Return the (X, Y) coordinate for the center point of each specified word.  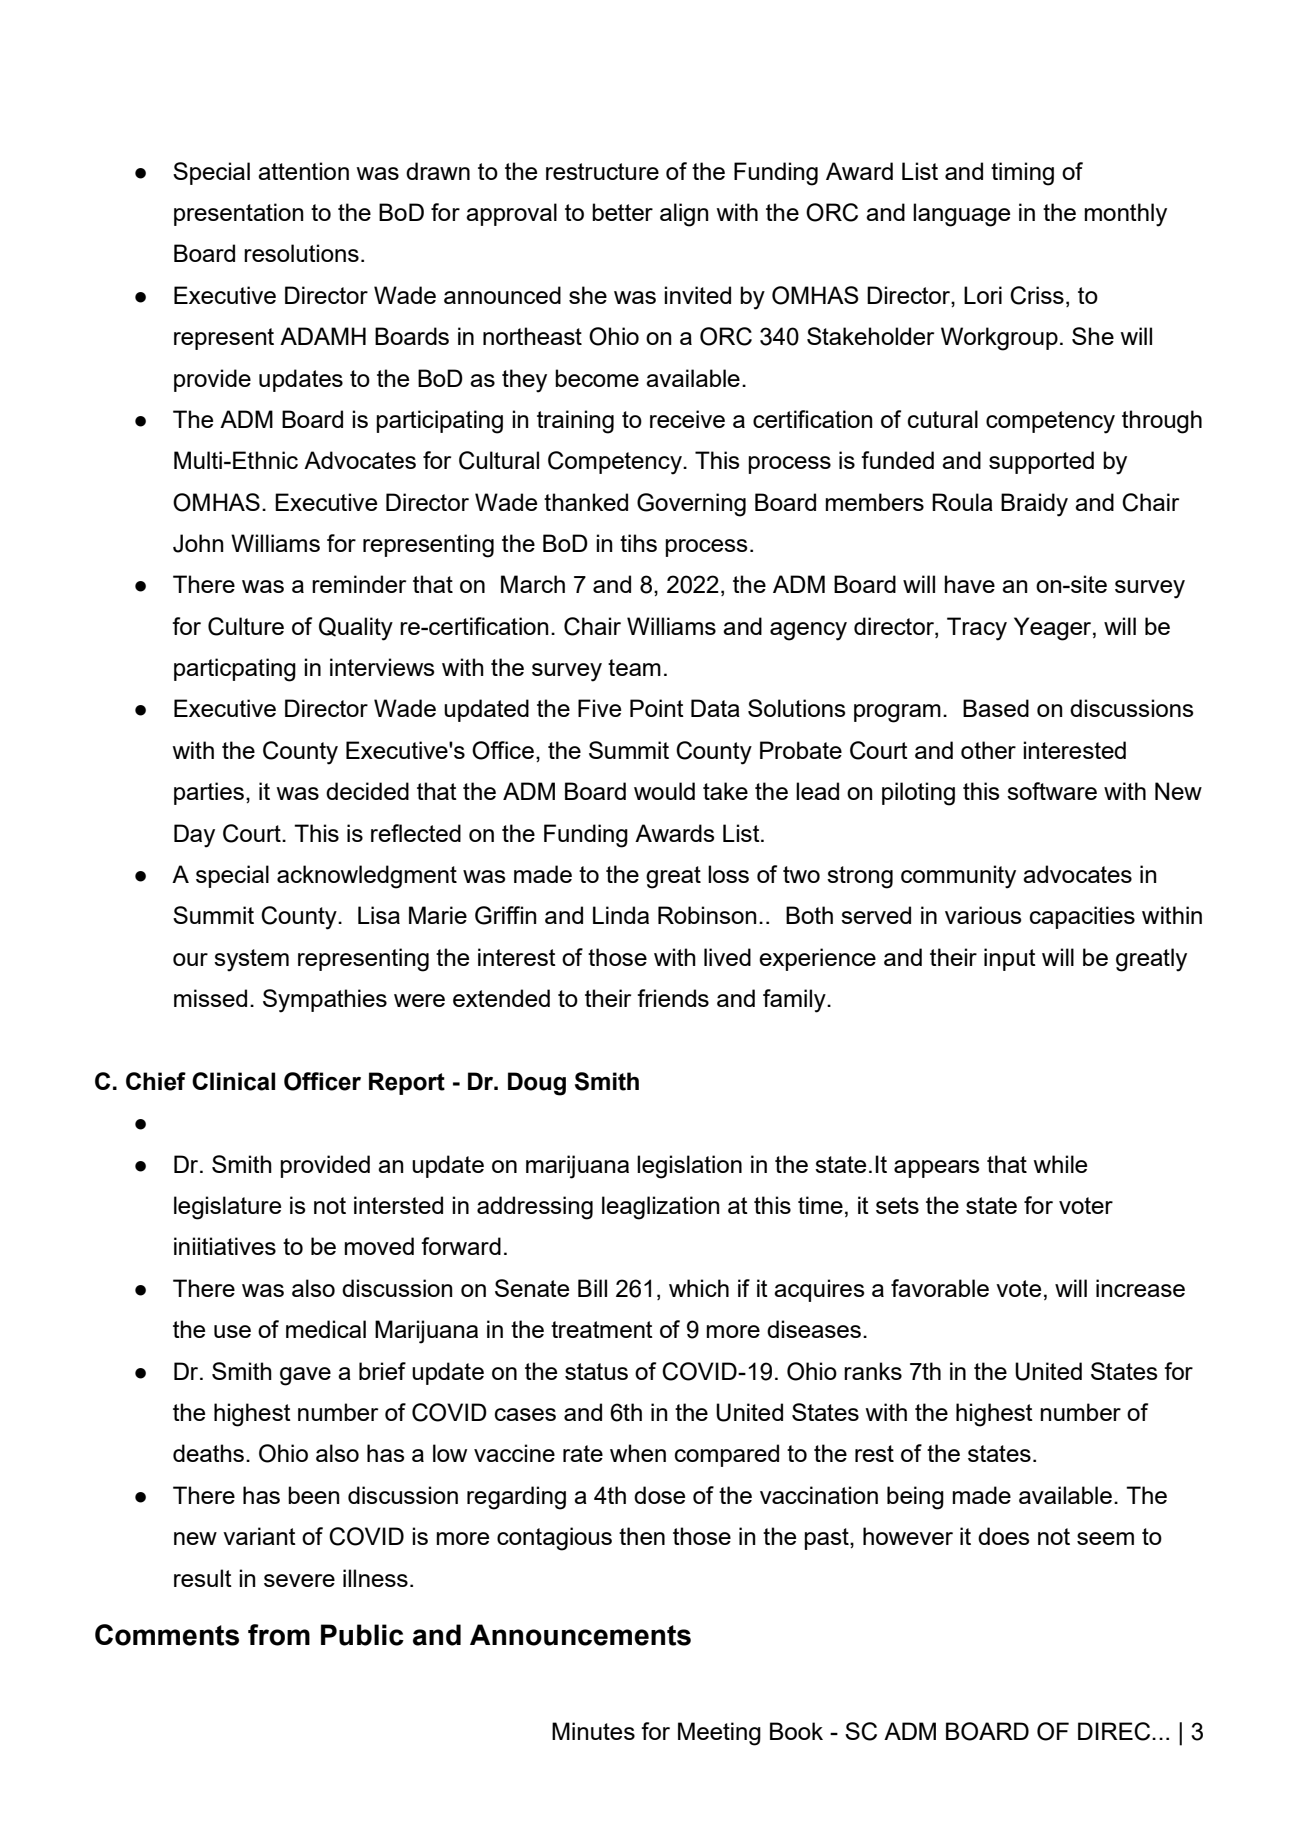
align (684, 215)
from (279, 1635)
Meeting (719, 1734)
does (1004, 1536)
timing (1022, 174)
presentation (239, 214)
